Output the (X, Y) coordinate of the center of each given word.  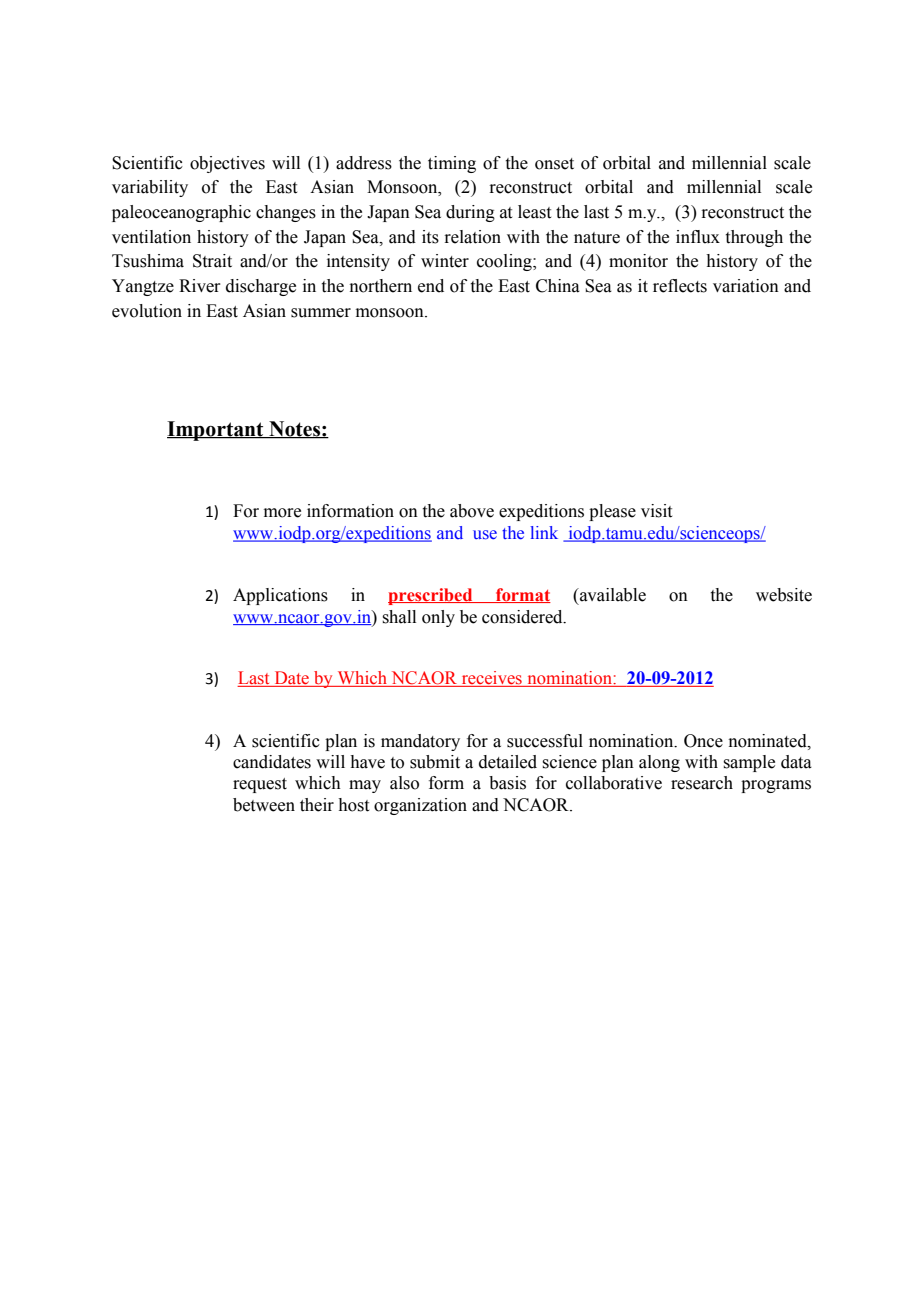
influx (698, 237)
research (702, 783)
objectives (227, 164)
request (260, 785)
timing (452, 164)
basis (507, 783)
